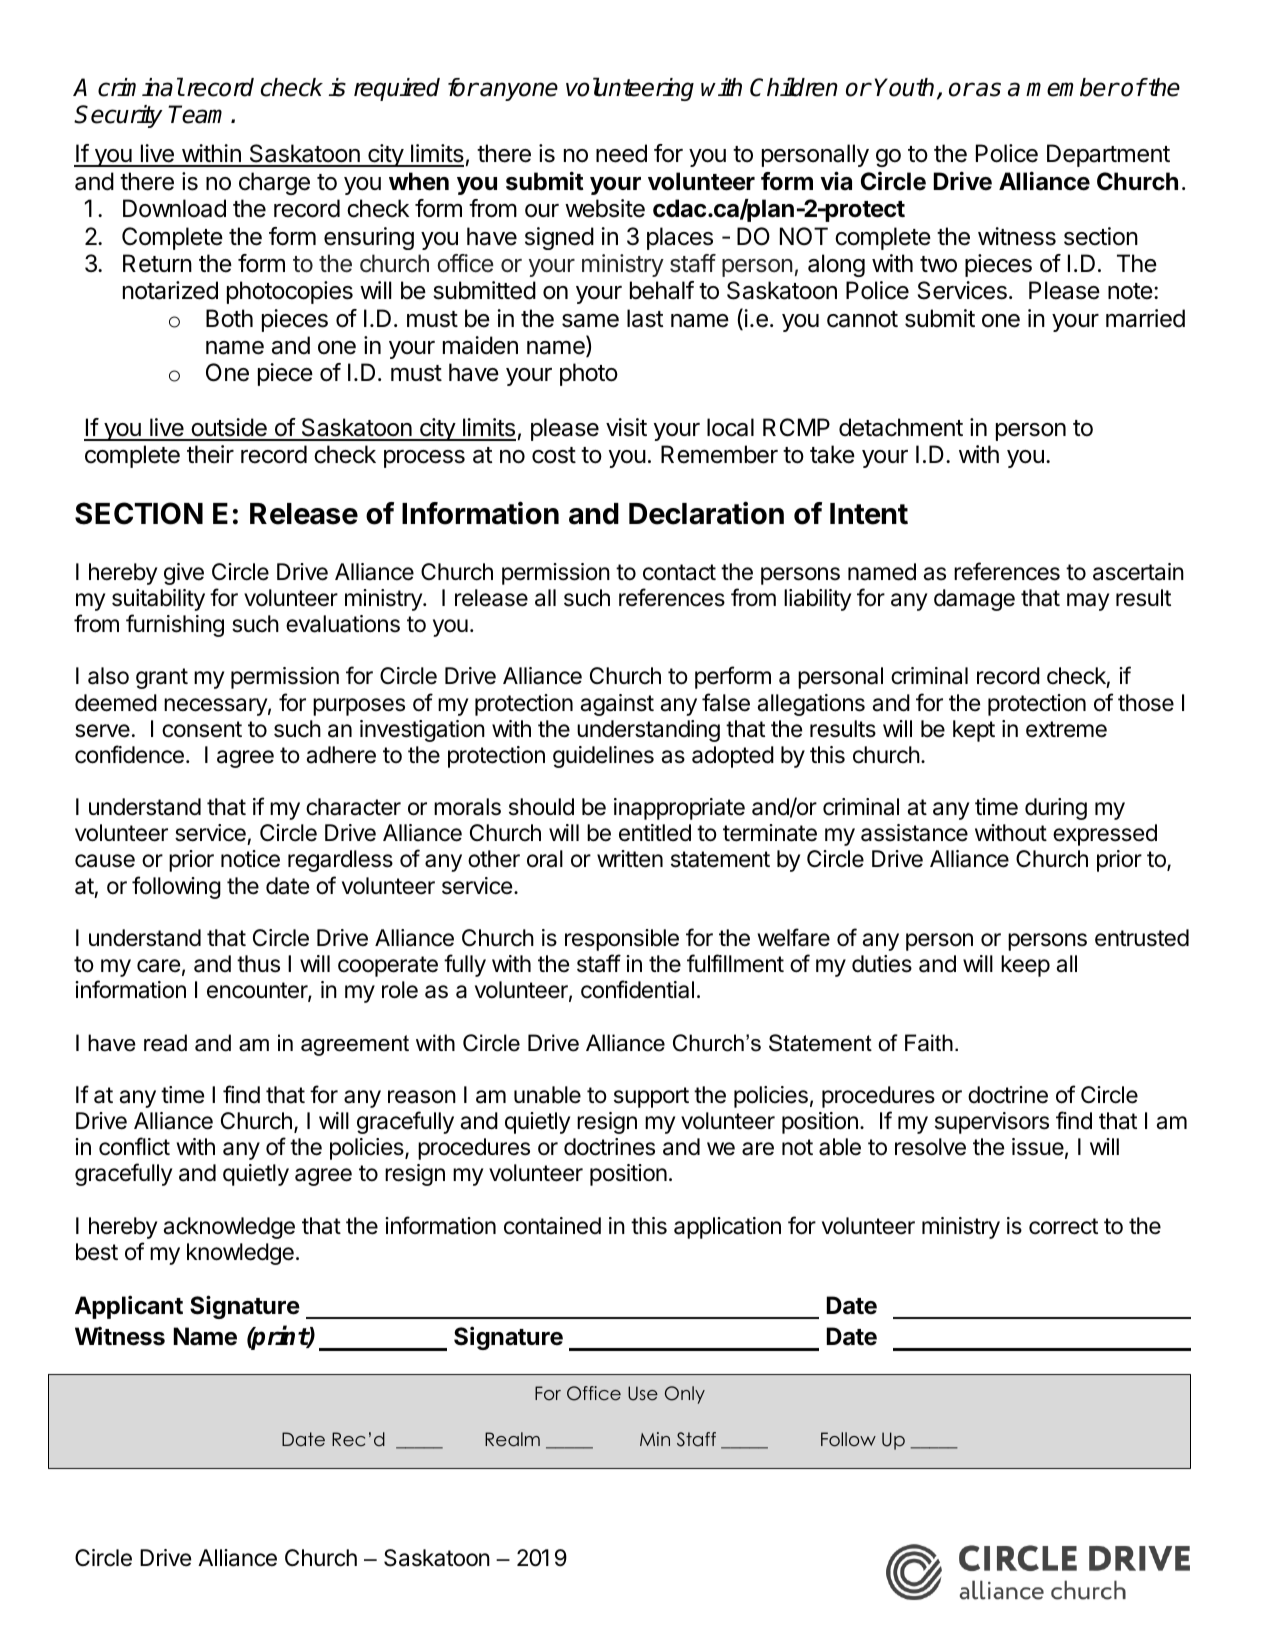 This document has width=1265, height=1637. What do you see at coordinates (974, 731) in the document?
I see `kept` at bounding box center [974, 731].
